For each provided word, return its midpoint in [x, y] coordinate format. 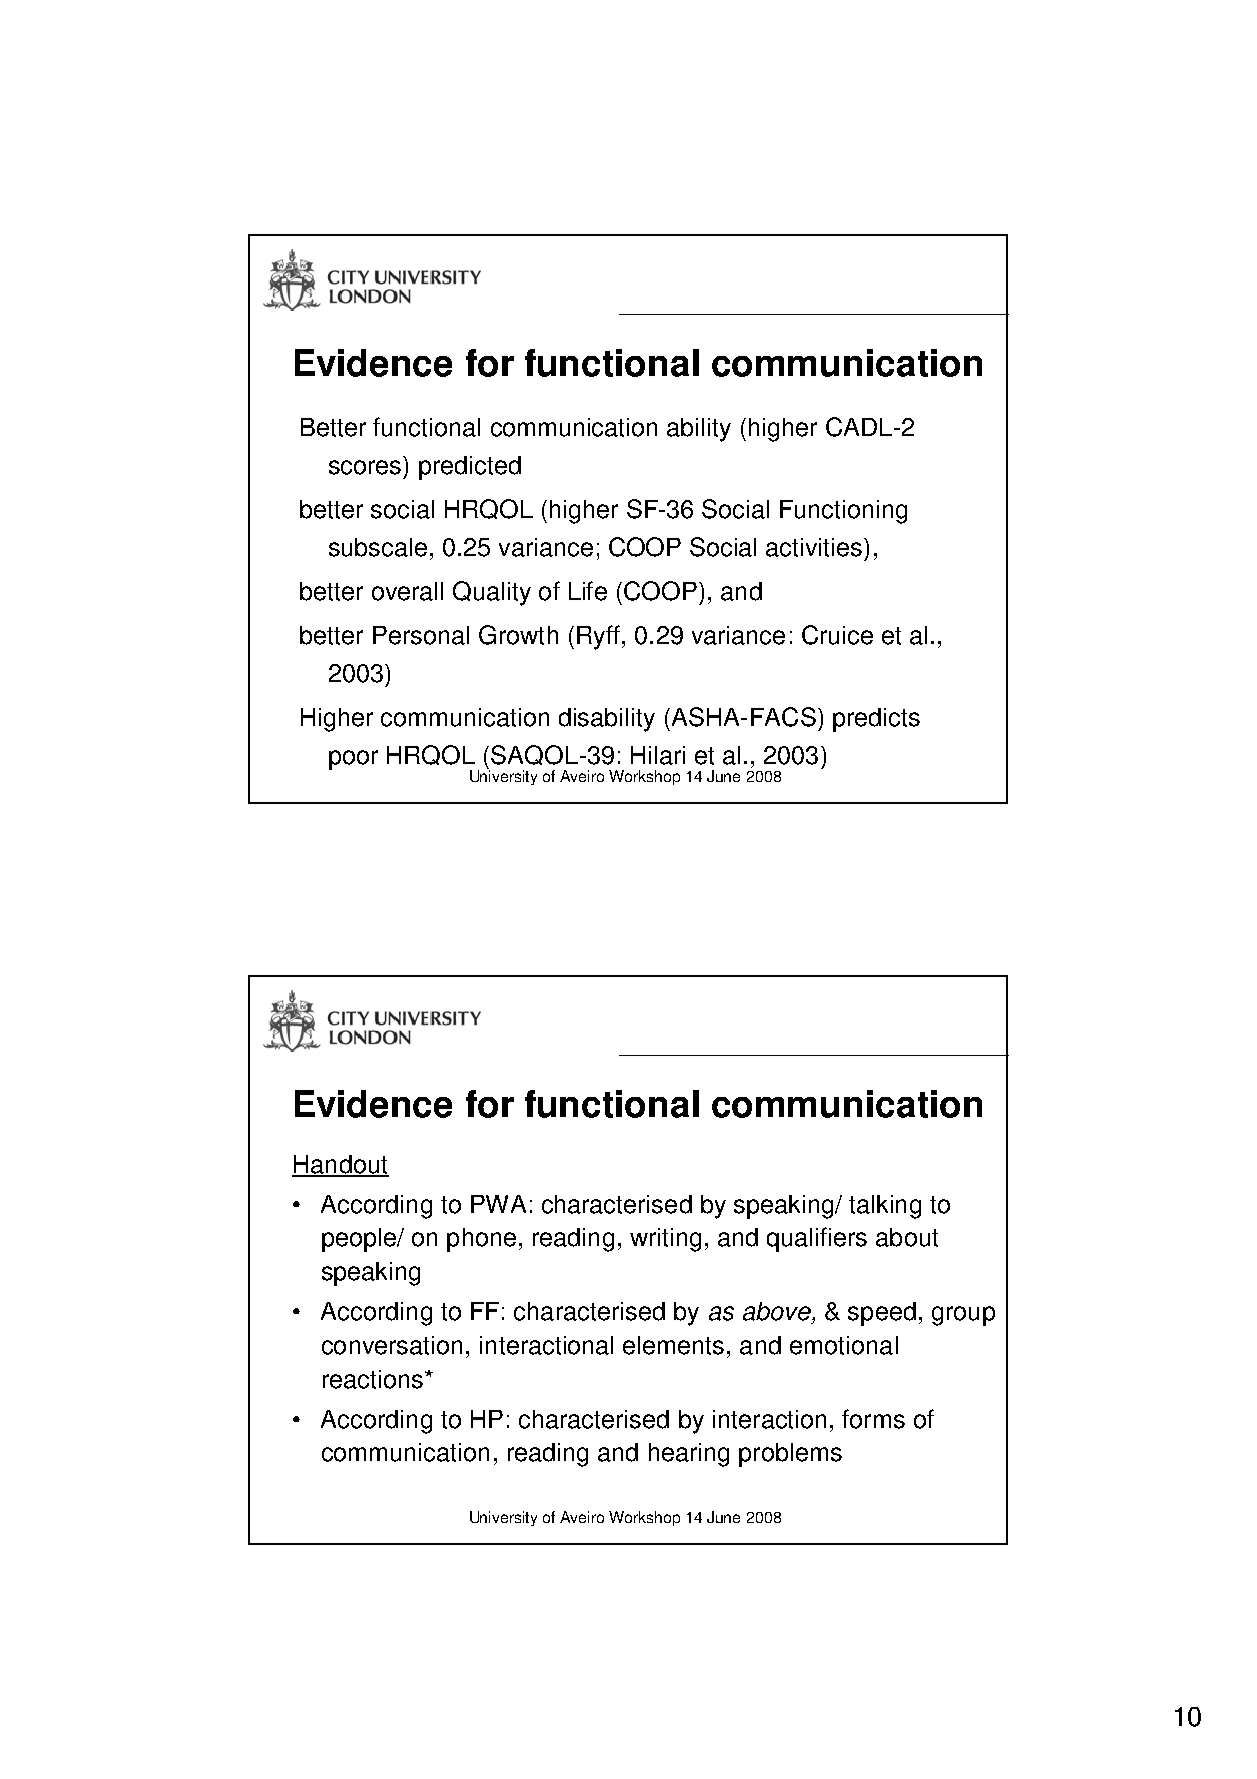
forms [873, 1419]
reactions [373, 1379]
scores [365, 467]
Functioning [843, 512]
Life [588, 591]
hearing [689, 1455]
